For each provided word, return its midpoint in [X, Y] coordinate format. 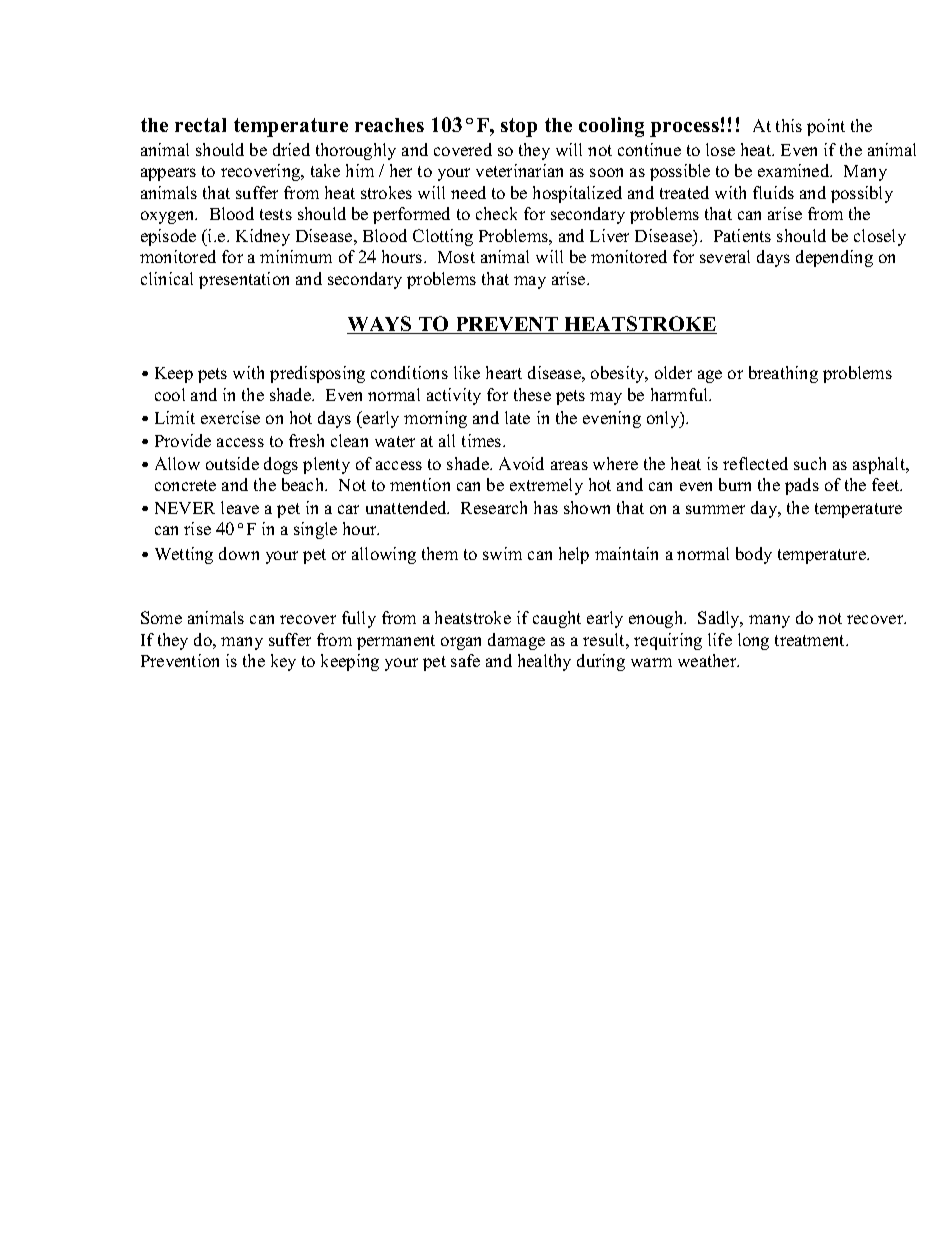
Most [456, 257]
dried [291, 149]
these [532, 394]
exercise [230, 417]
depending [834, 258]
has [546, 507]
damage [516, 641]
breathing [783, 374]
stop [519, 127]
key [283, 662]
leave [240, 507]
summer [715, 509]
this [789, 125]
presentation [244, 280]
